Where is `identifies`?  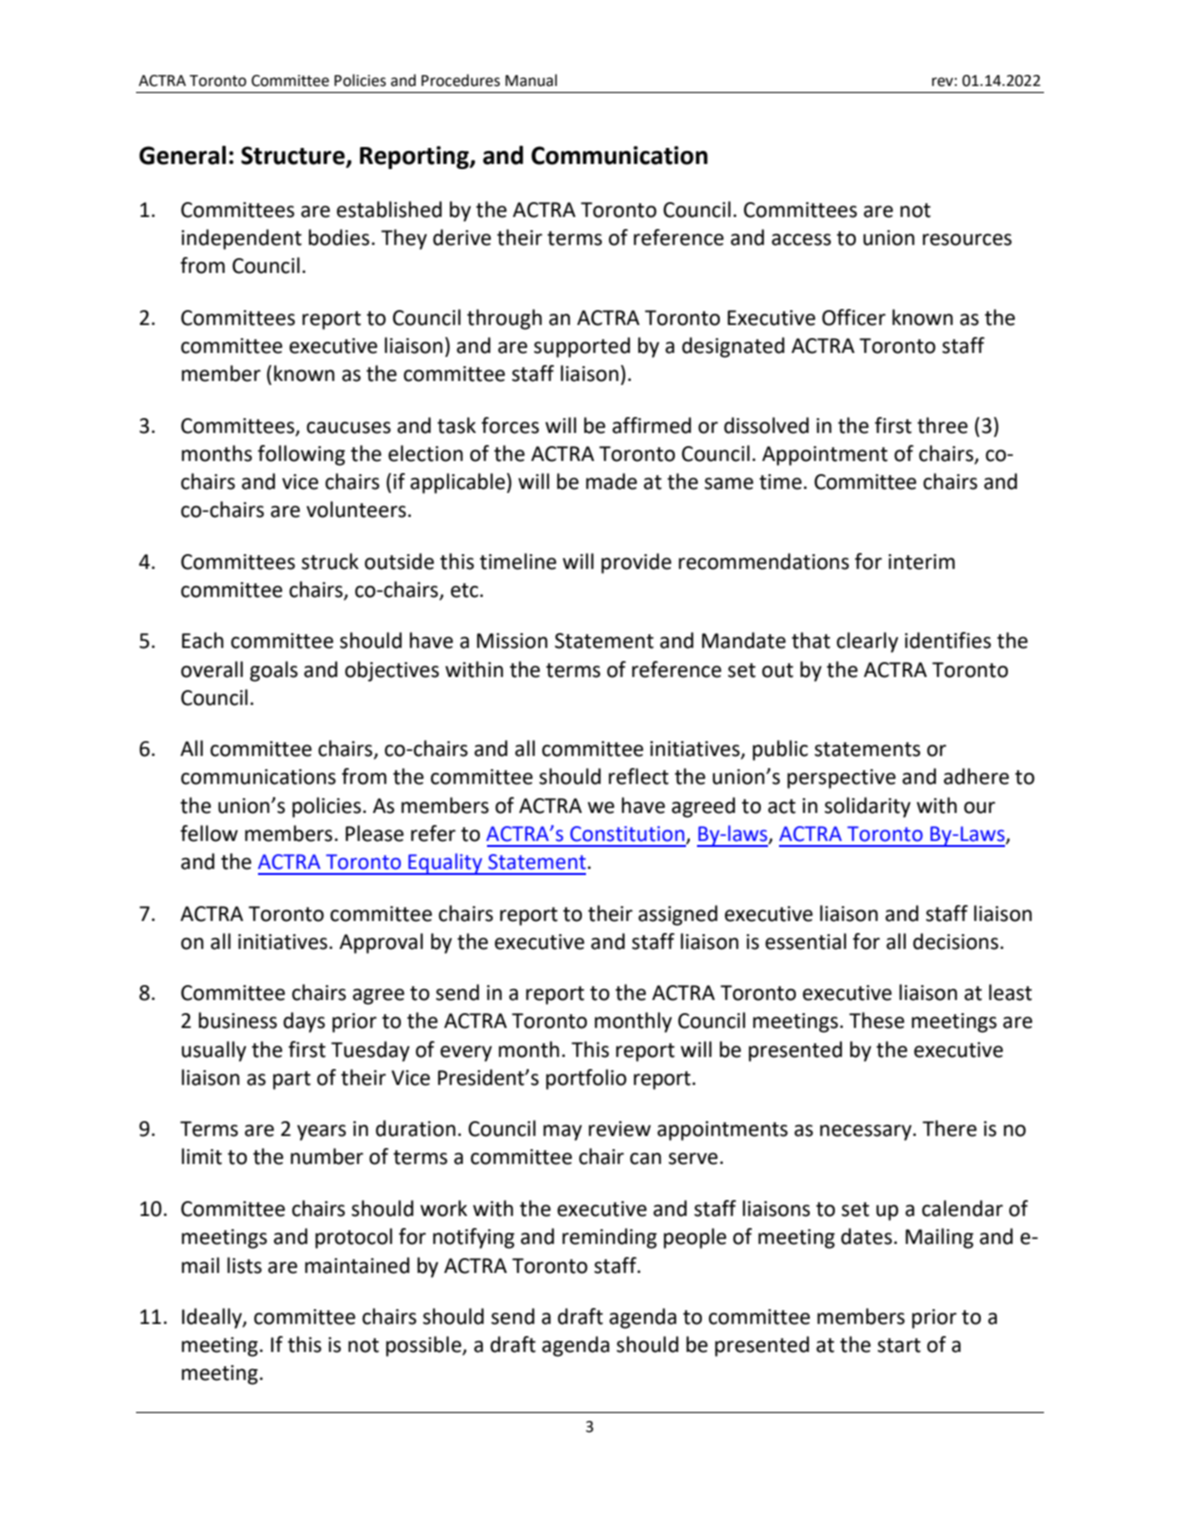
identifies is located at coordinates (948, 640).
